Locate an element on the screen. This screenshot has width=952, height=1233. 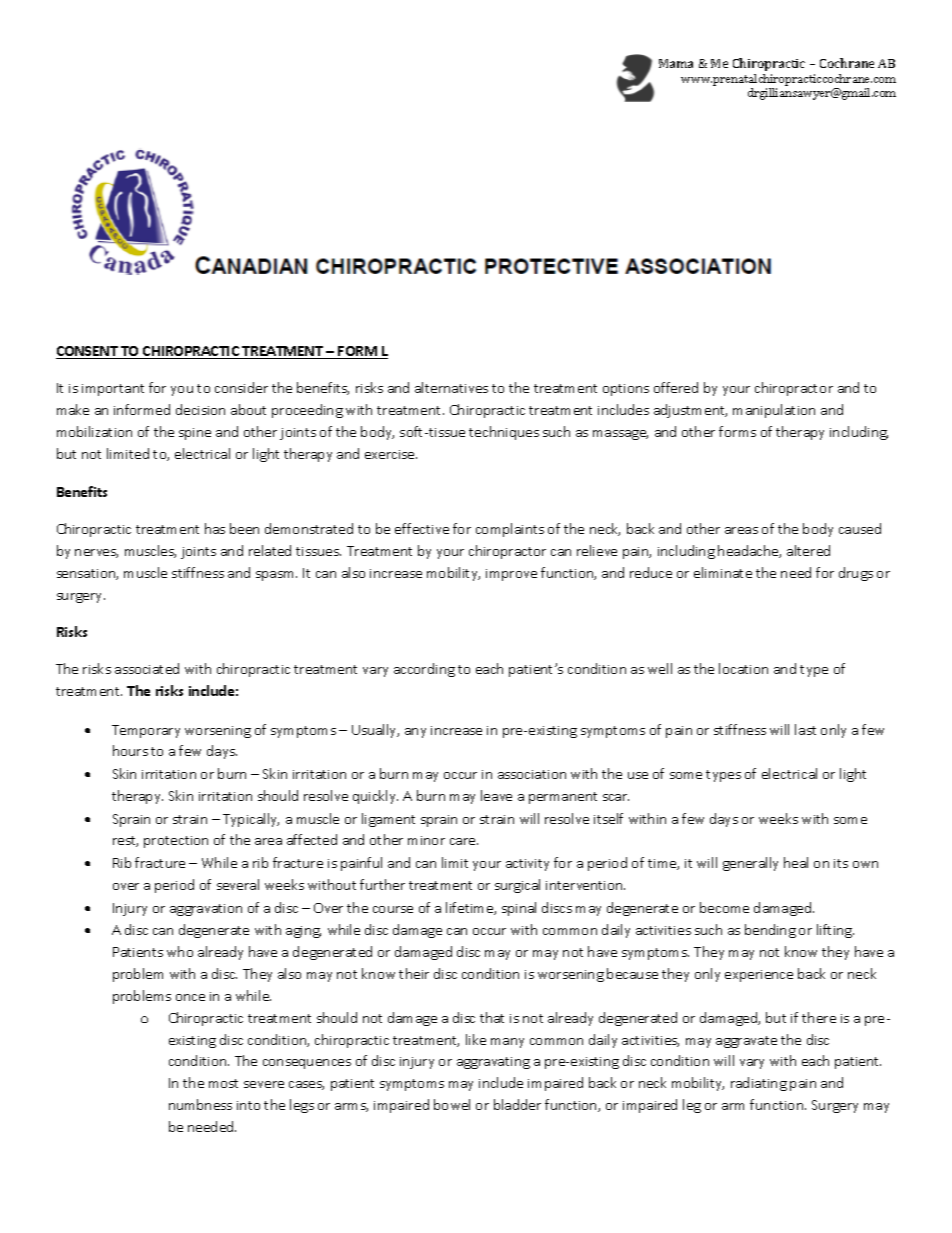
surgical is located at coordinates (517, 886).
